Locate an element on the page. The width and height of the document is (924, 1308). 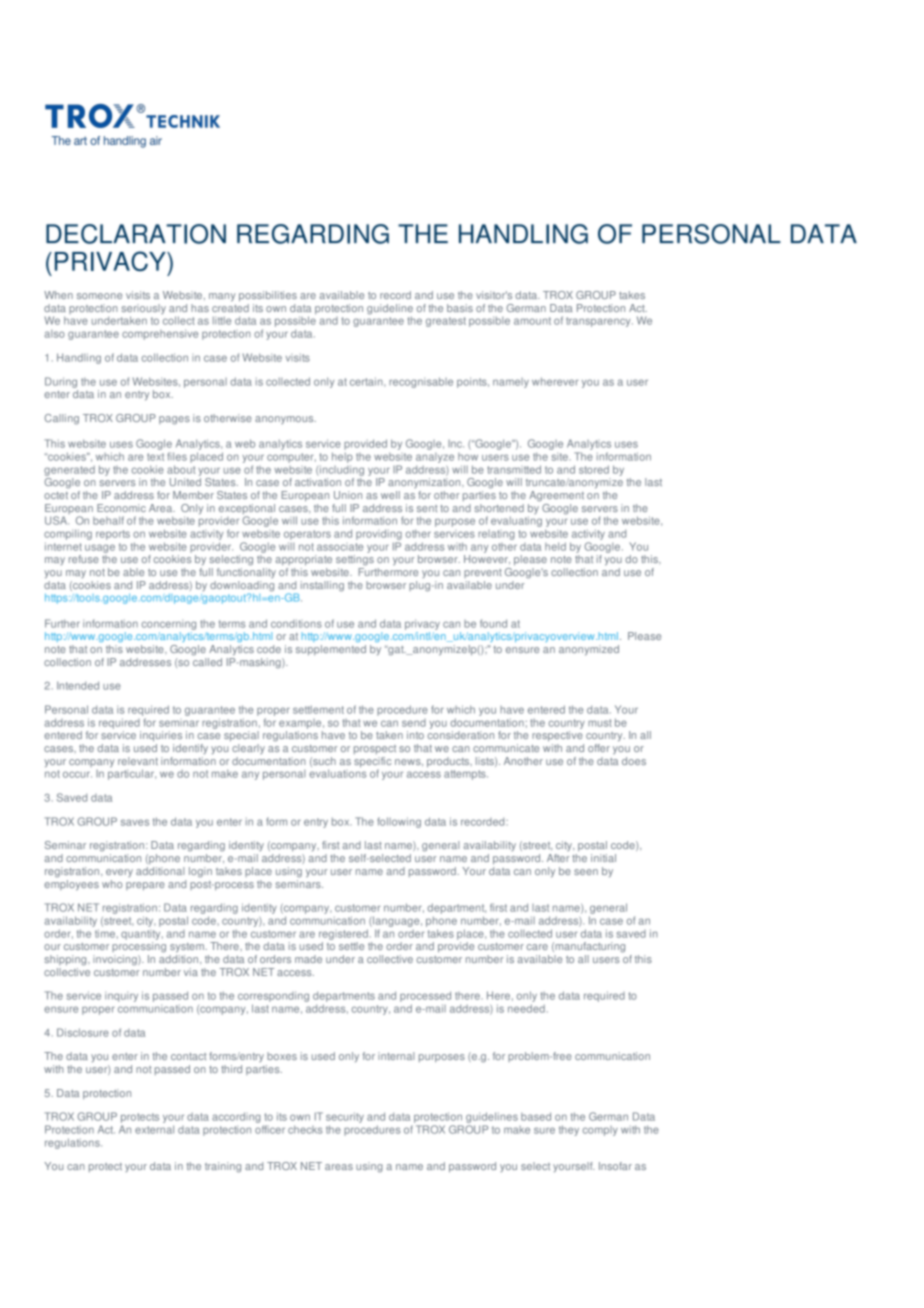
respective is located at coordinates (557, 736).
